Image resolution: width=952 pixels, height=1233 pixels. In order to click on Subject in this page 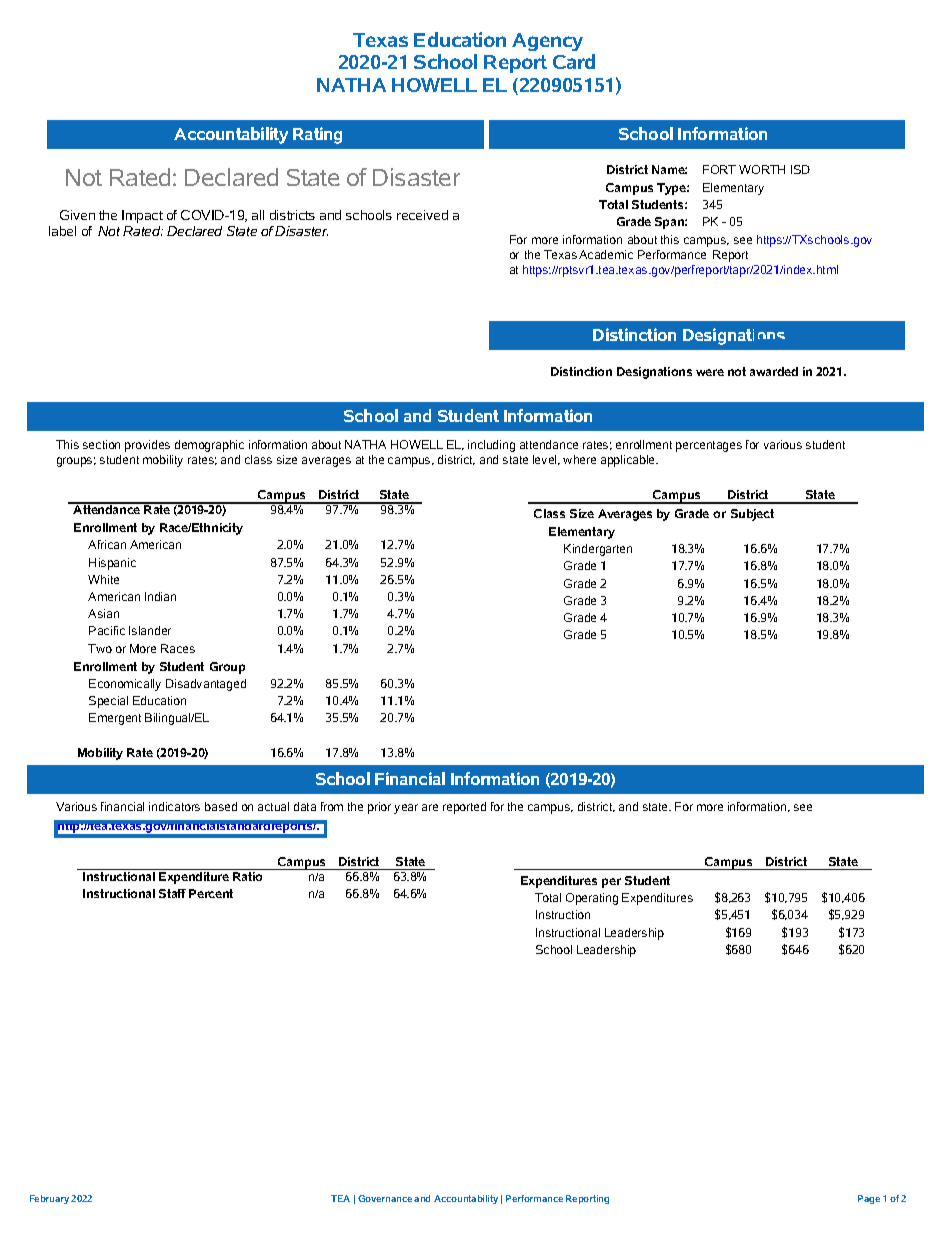, I will do `click(752, 515)`.
